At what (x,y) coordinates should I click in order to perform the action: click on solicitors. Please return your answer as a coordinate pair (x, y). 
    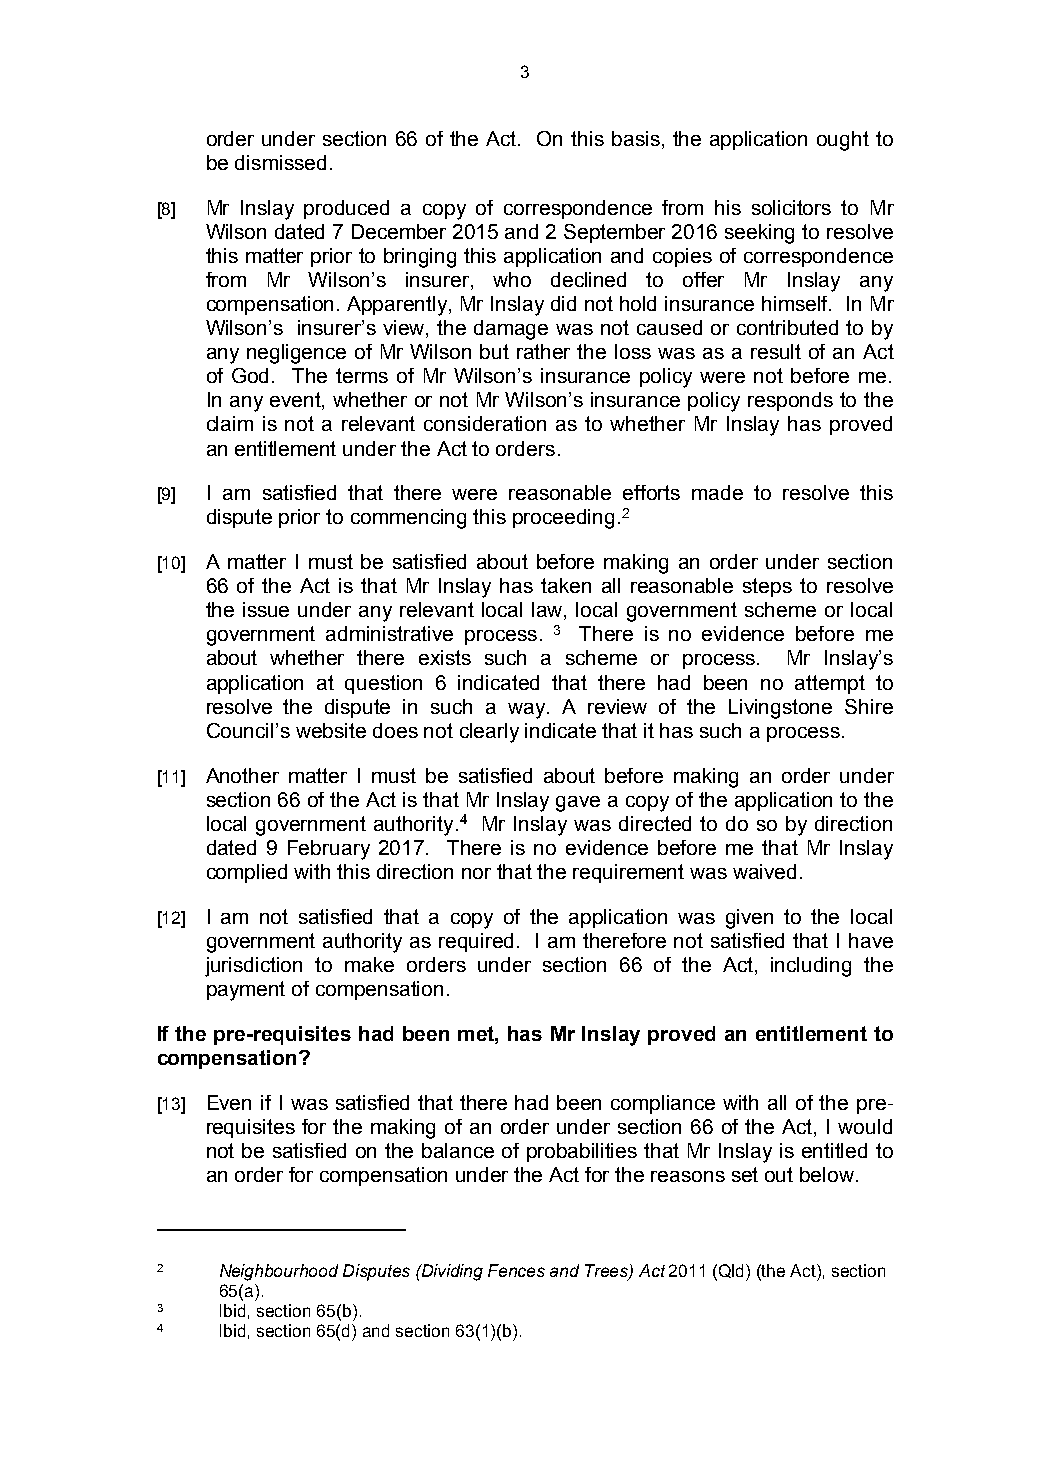
    Looking at the image, I should click on (791, 207).
